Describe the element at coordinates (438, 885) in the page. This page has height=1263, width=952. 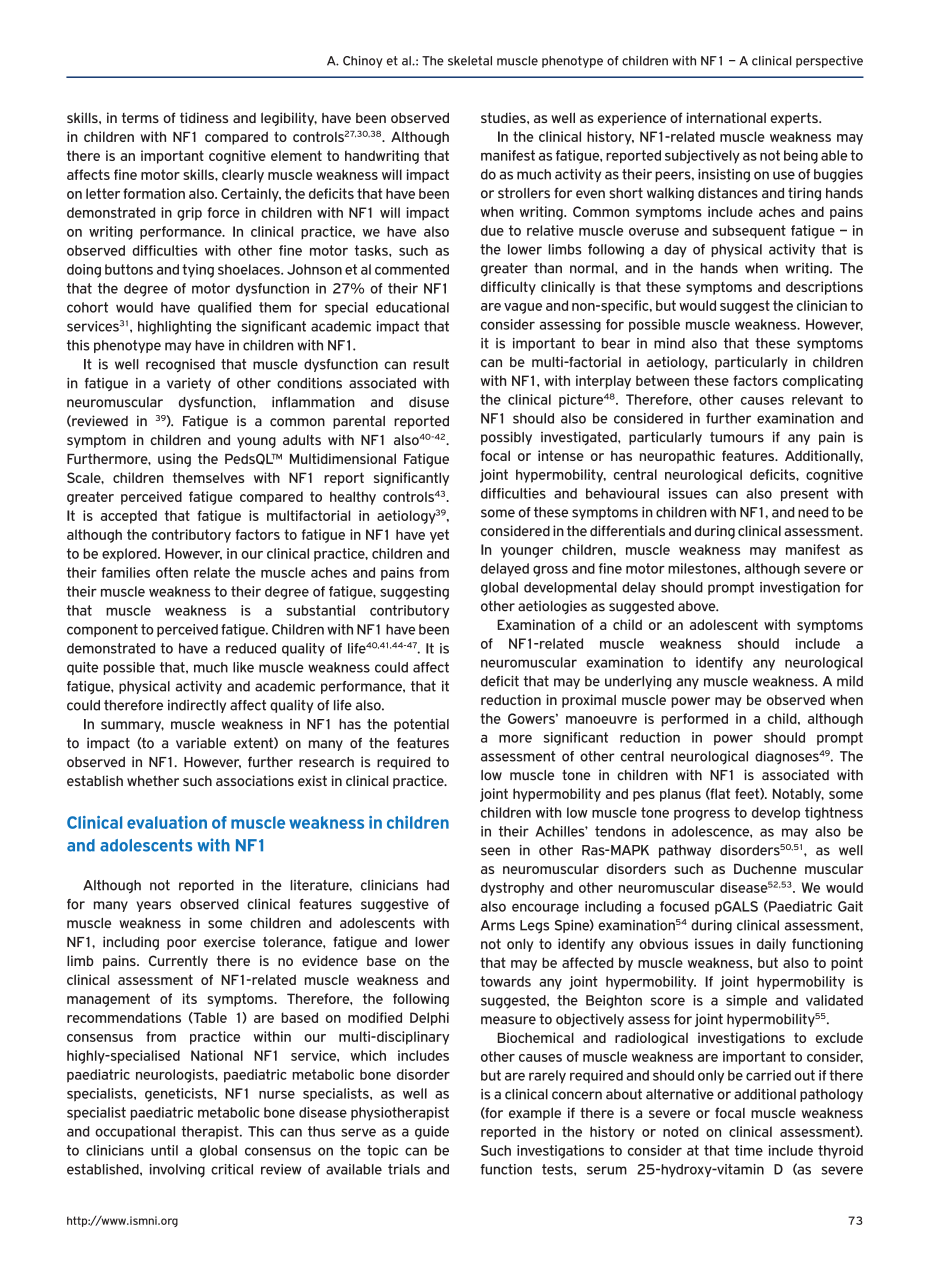
I see `had` at that location.
